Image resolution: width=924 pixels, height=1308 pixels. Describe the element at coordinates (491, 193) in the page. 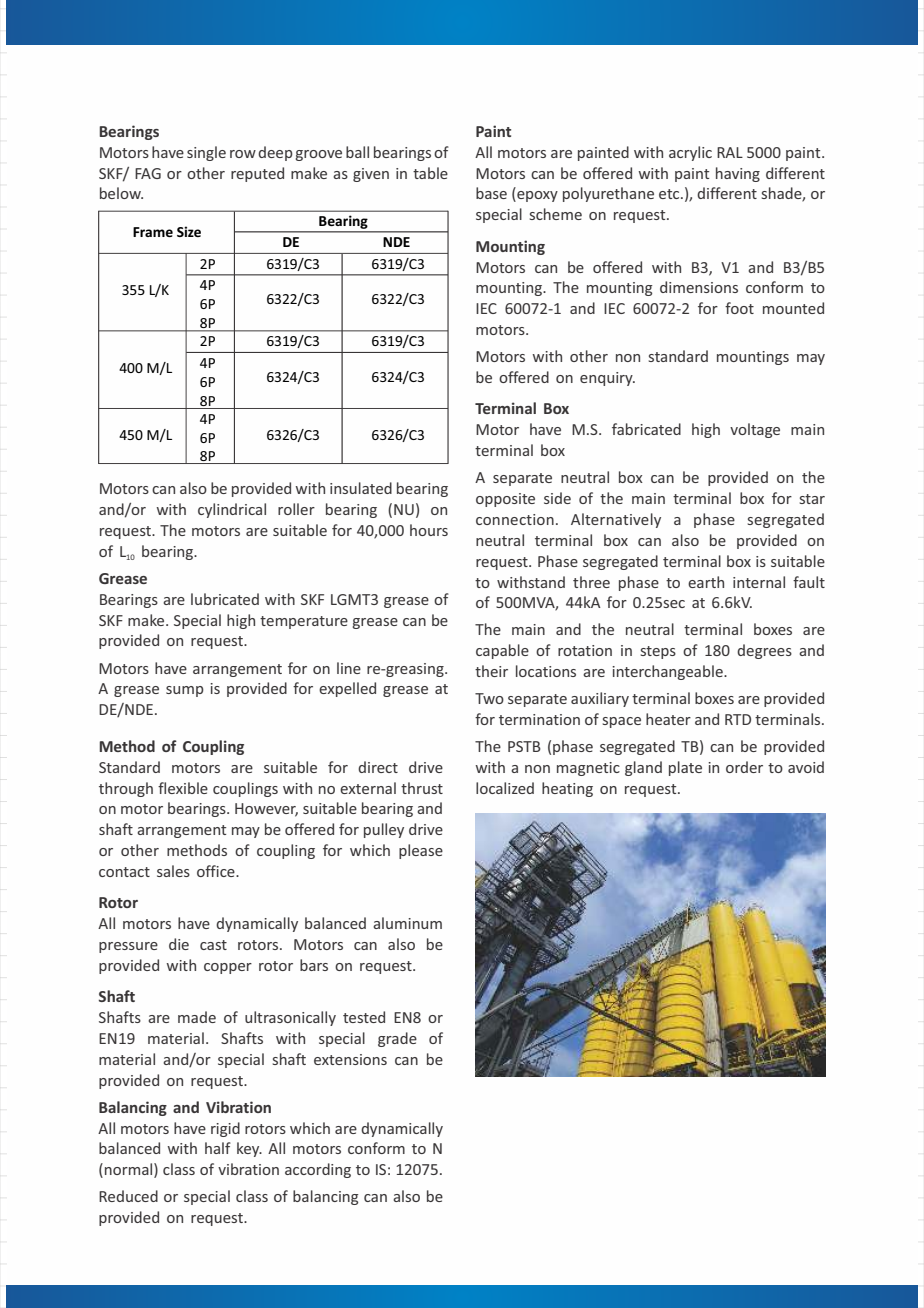

I see `base` at that location.
